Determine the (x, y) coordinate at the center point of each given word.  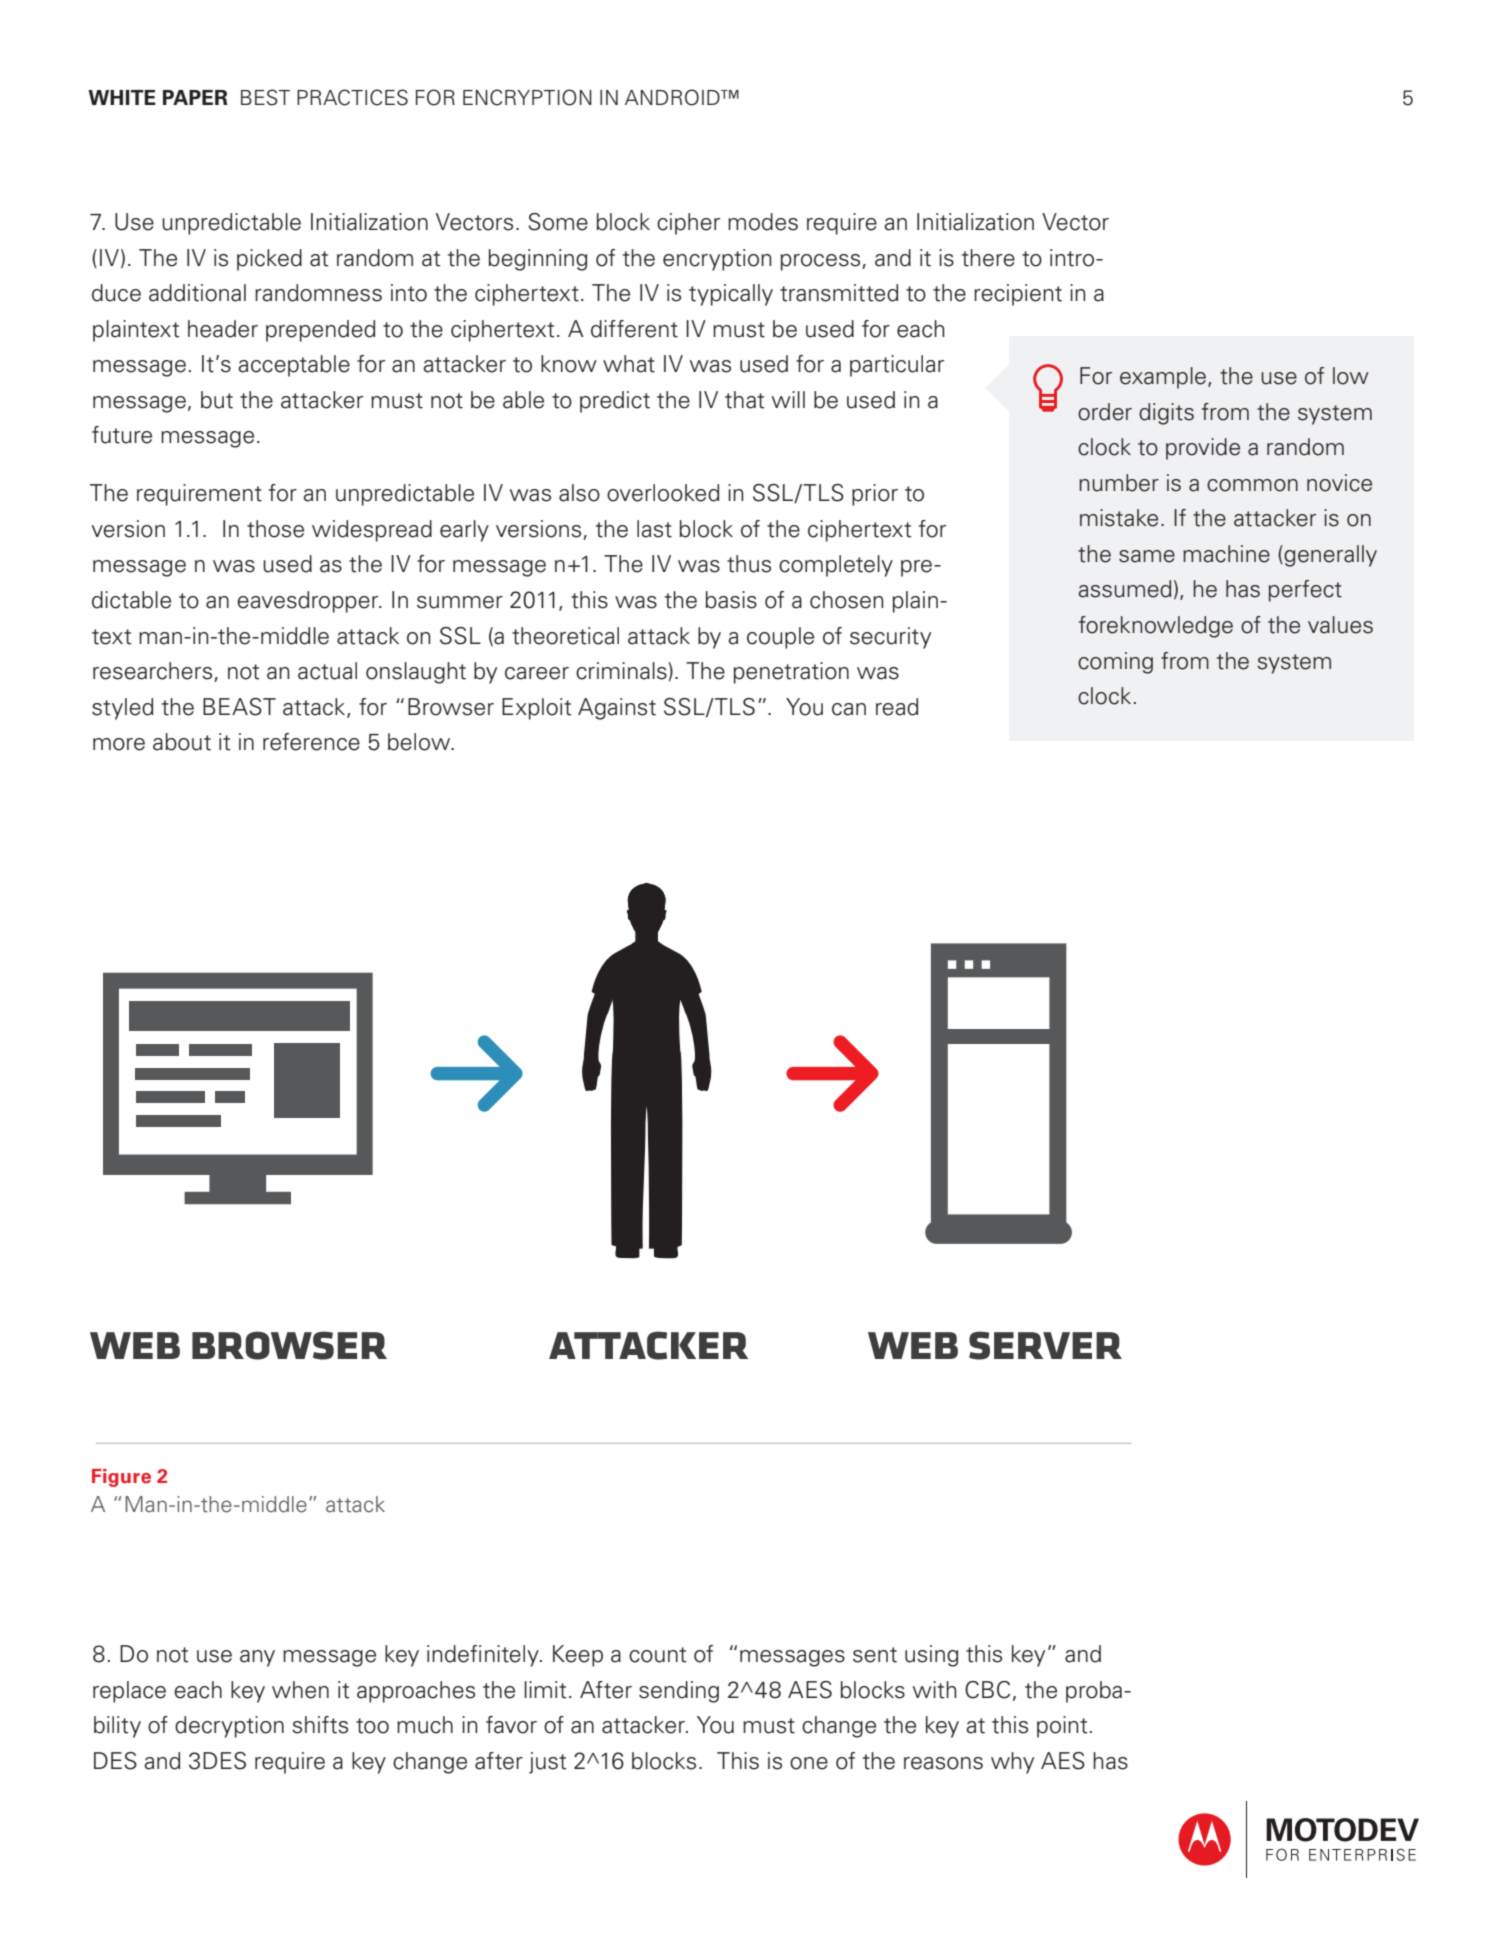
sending (679, 1692)
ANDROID (673, 97)
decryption (229, 1727)
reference (311, 742)
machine (1226, 554)
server (1045, 1345)
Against (617, 709)
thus (749, 564)
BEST (265, 97)
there (988, 258)
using (931, 1656)
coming (1115, 663)
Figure (121, 1478)
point (1062, 1727)
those (275, 529)
